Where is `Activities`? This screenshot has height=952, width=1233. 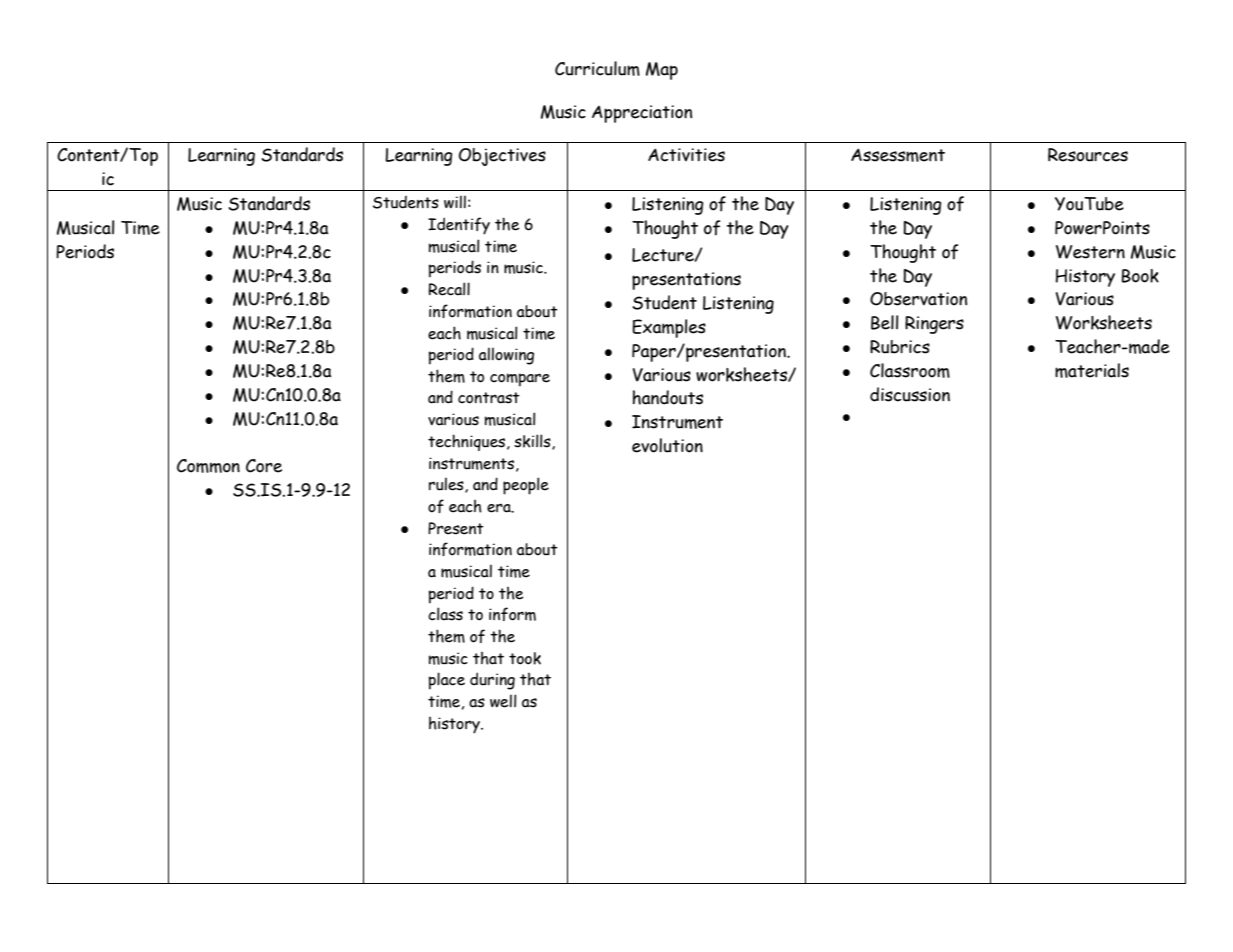 Activities is located at coordinates (686, 155).
